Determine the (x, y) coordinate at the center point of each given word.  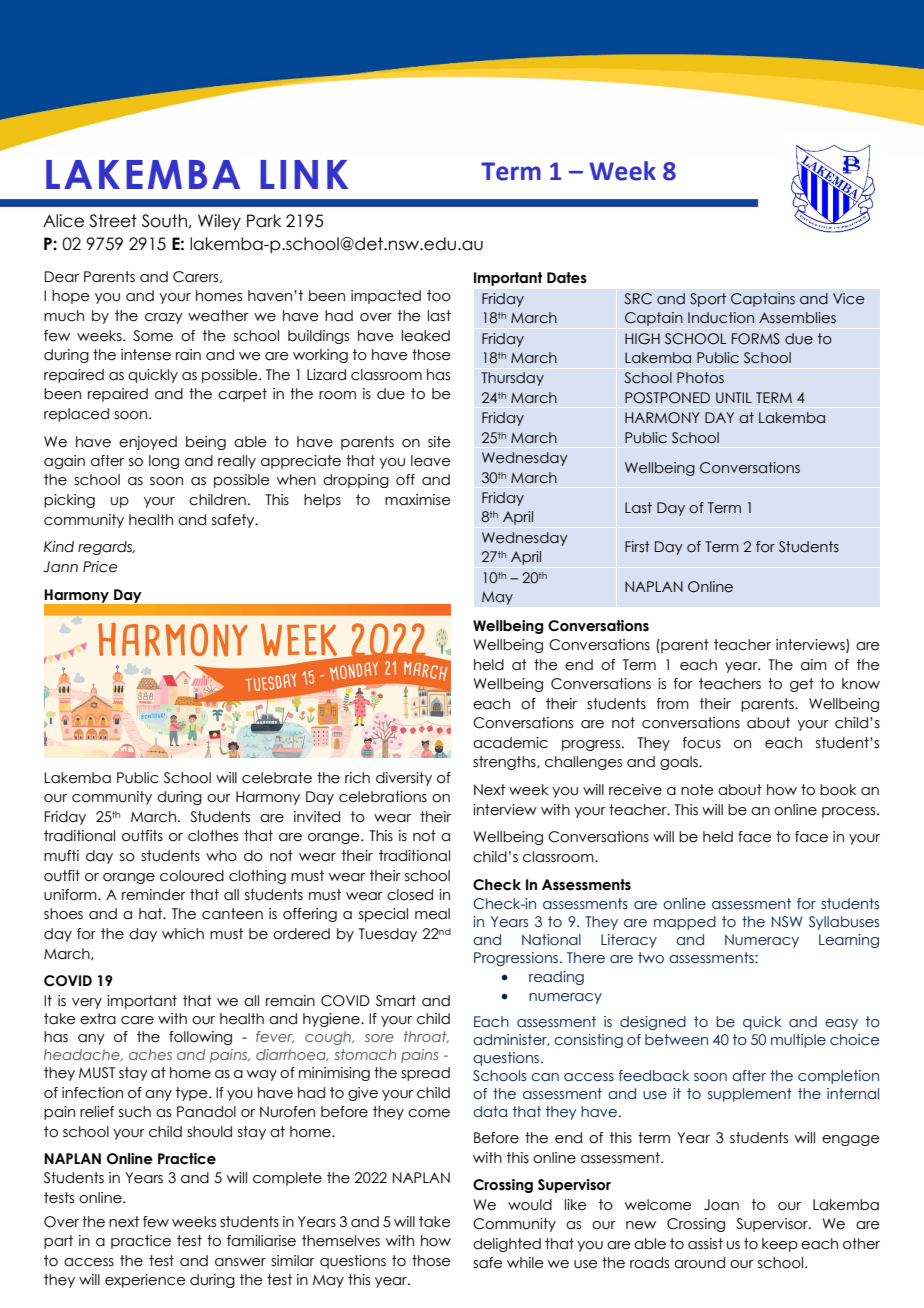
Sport (708, 300)
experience (145, 1281)
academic (510, 743)
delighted (507, 1245)
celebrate (277, 778)
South (164, 221)
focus (702, 743)
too (439, 296)
